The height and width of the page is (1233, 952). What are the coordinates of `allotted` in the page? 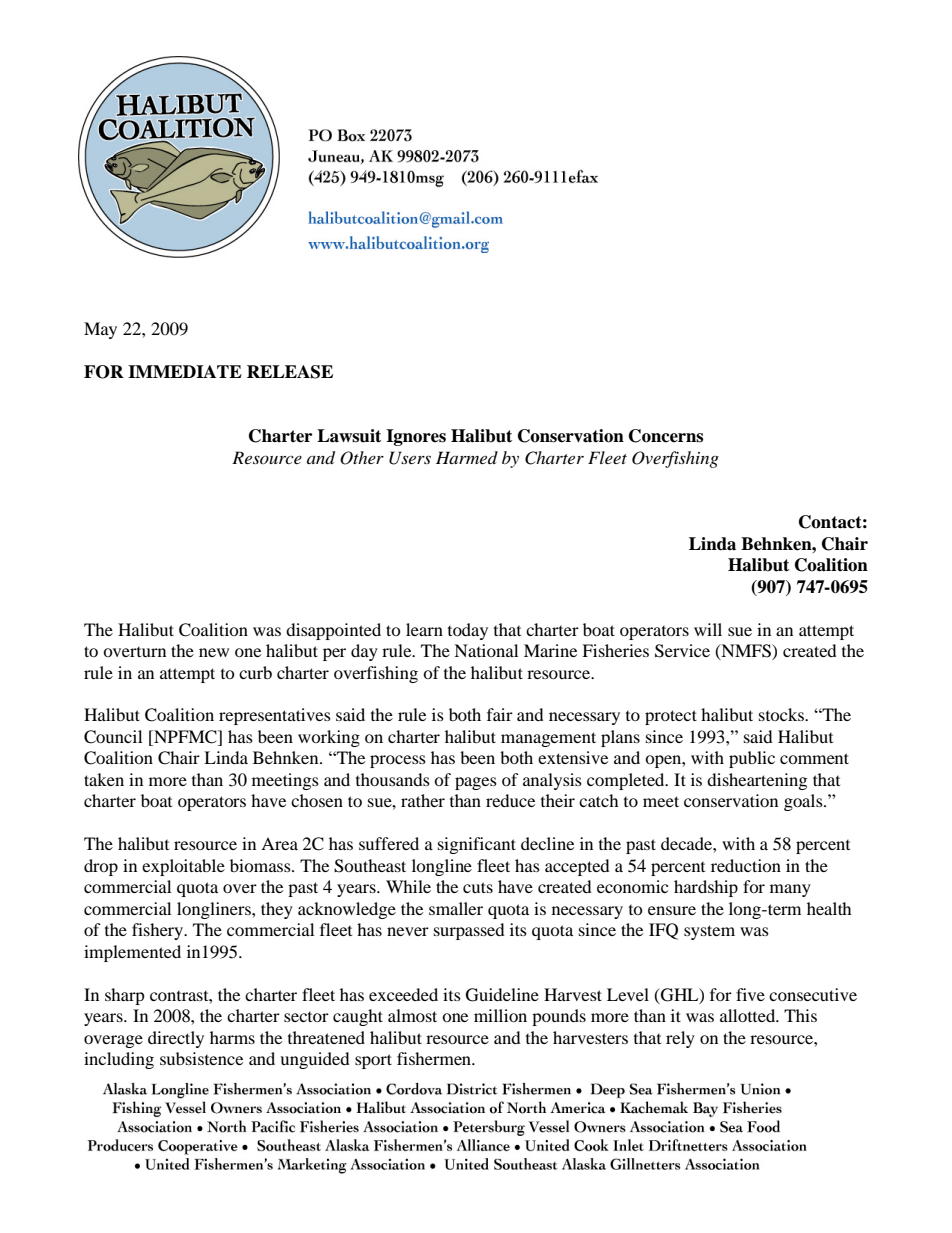 It's located at (749, 1015).
